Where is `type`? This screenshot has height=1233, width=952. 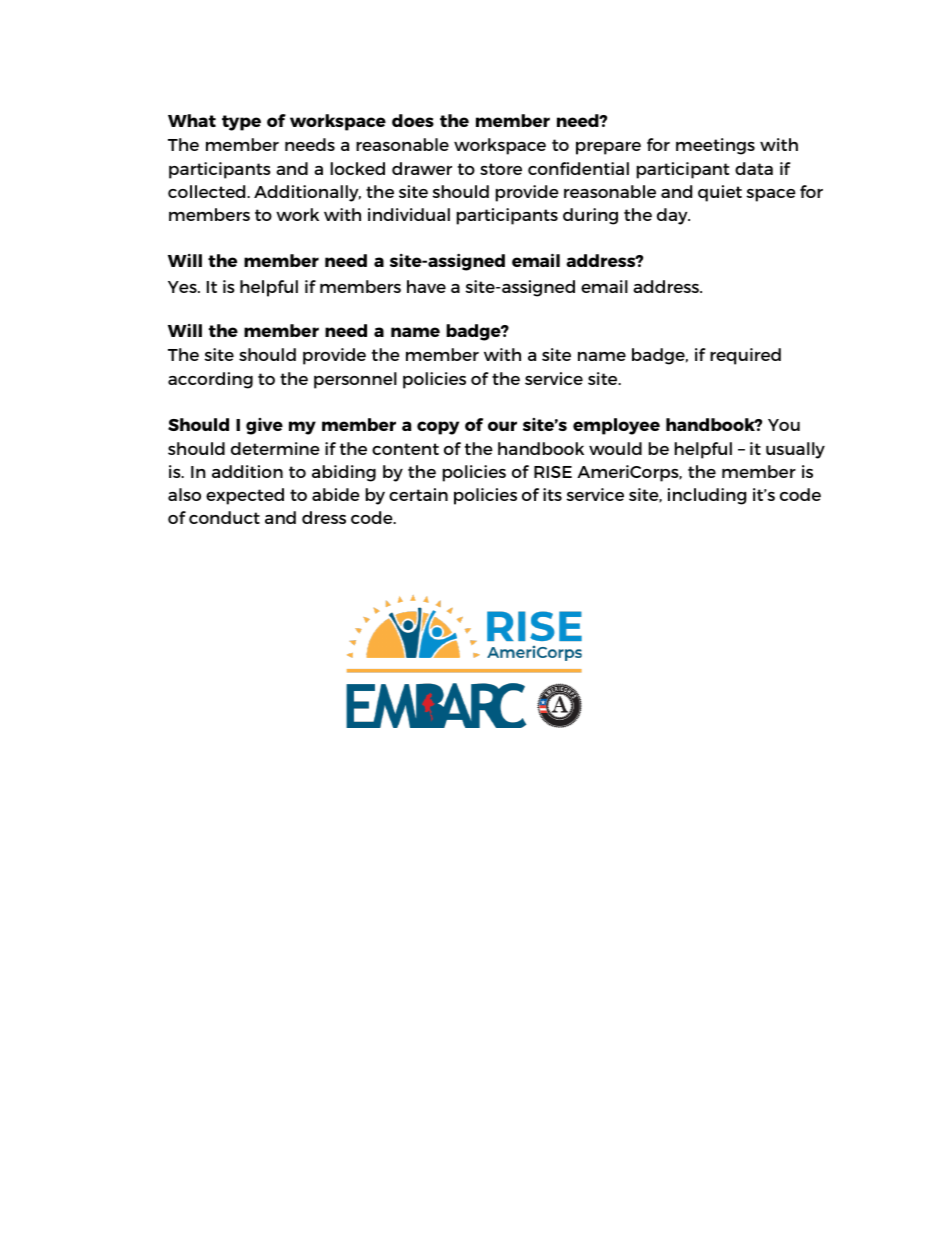
type is located at coordinates (241, 123).
